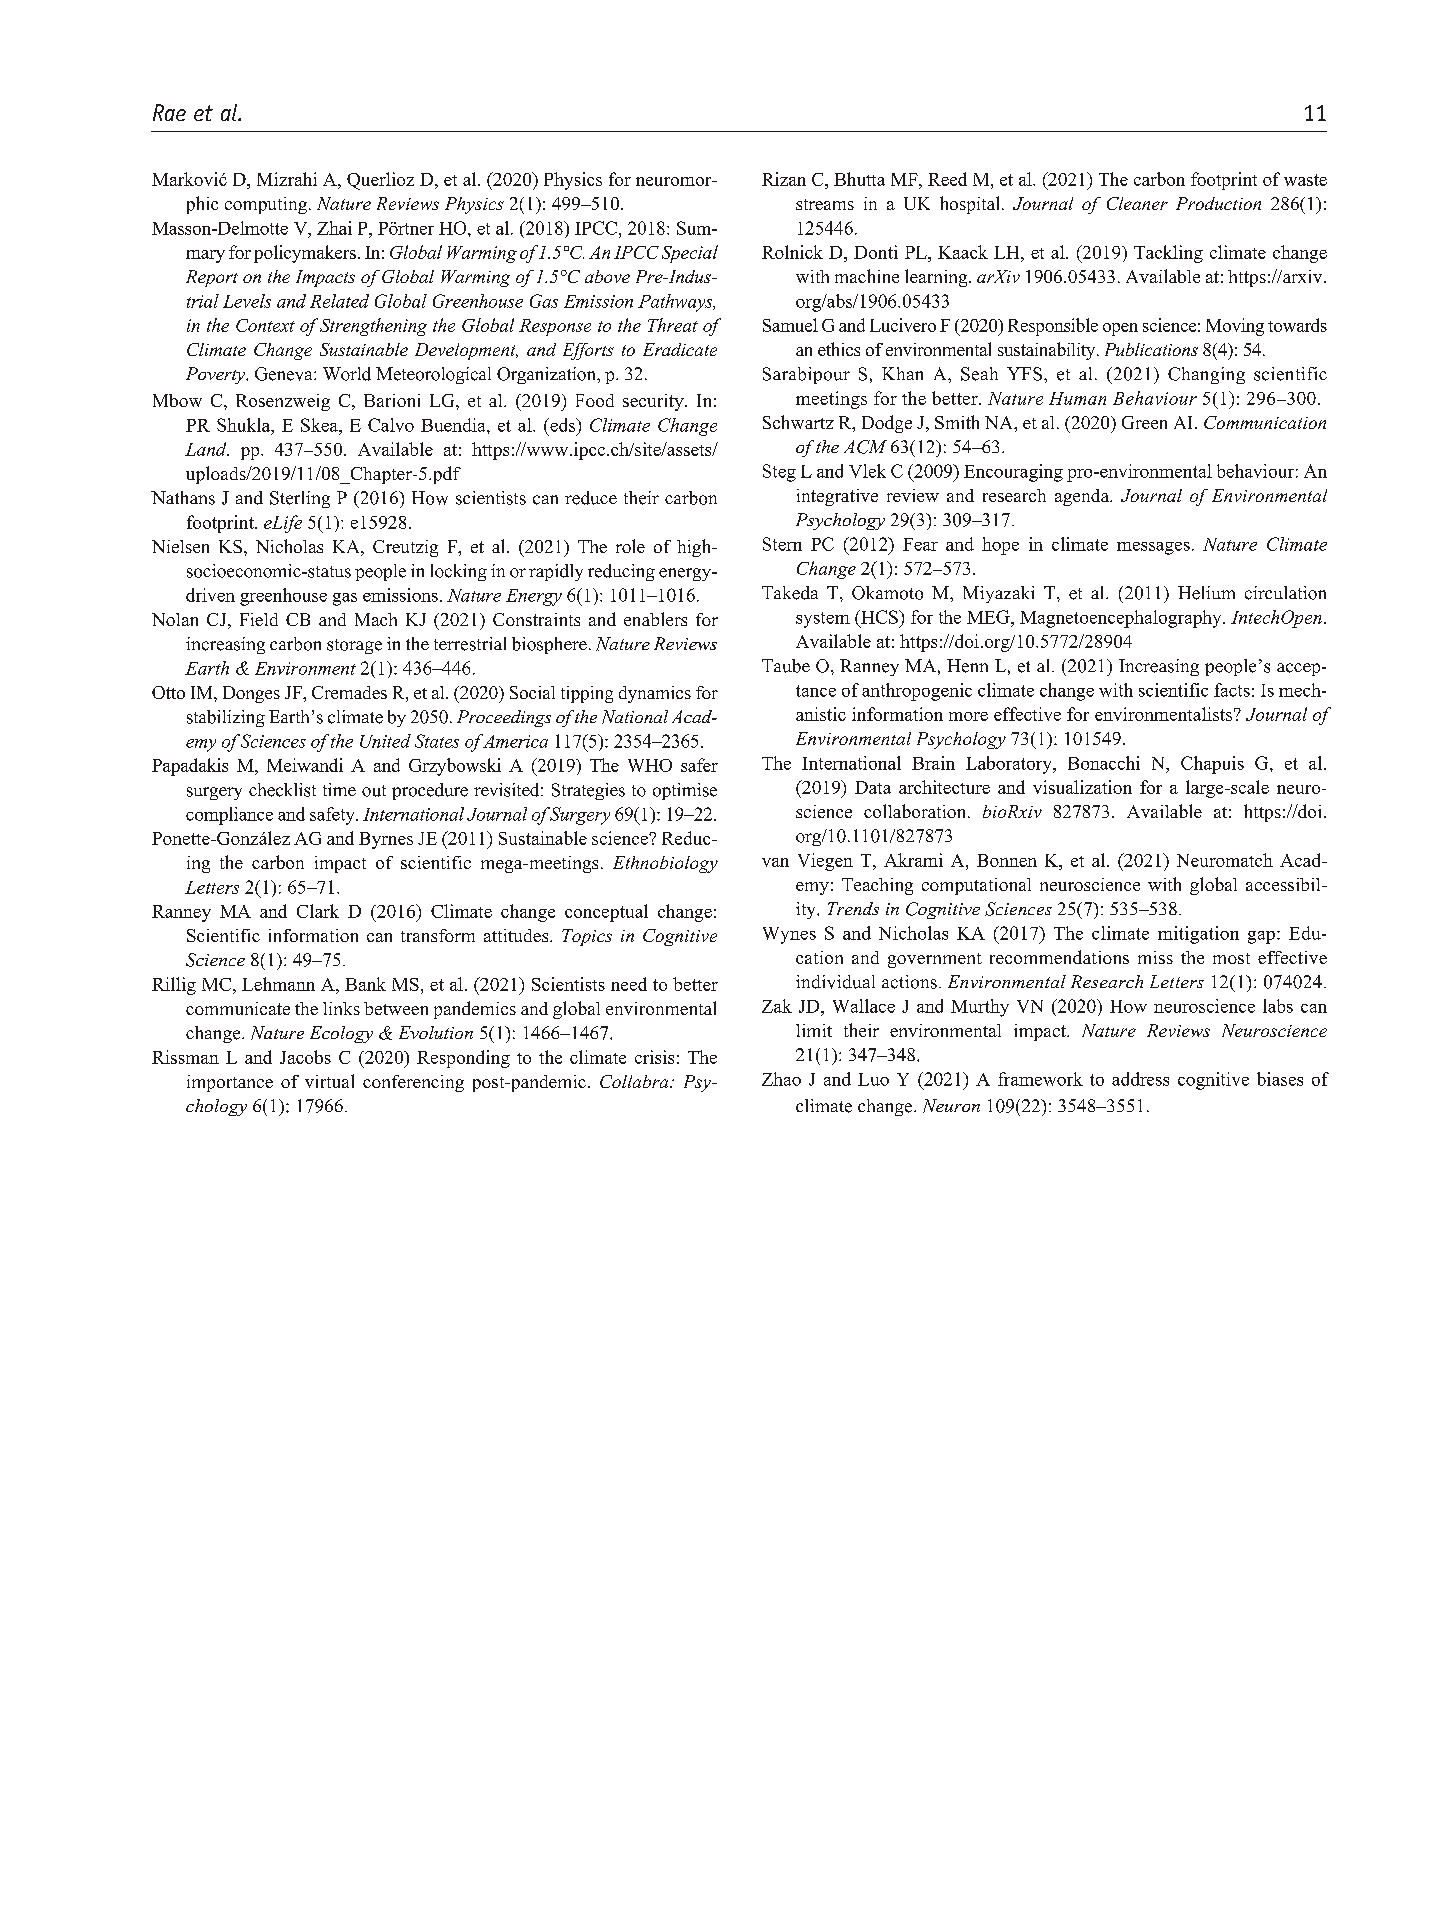 Image resolution: width=1448 pixels, height=1930 pixels. What do you see at coordinates (287, 179) in the document?
I see `Mizrahi` at bounding box center [287, 179].
